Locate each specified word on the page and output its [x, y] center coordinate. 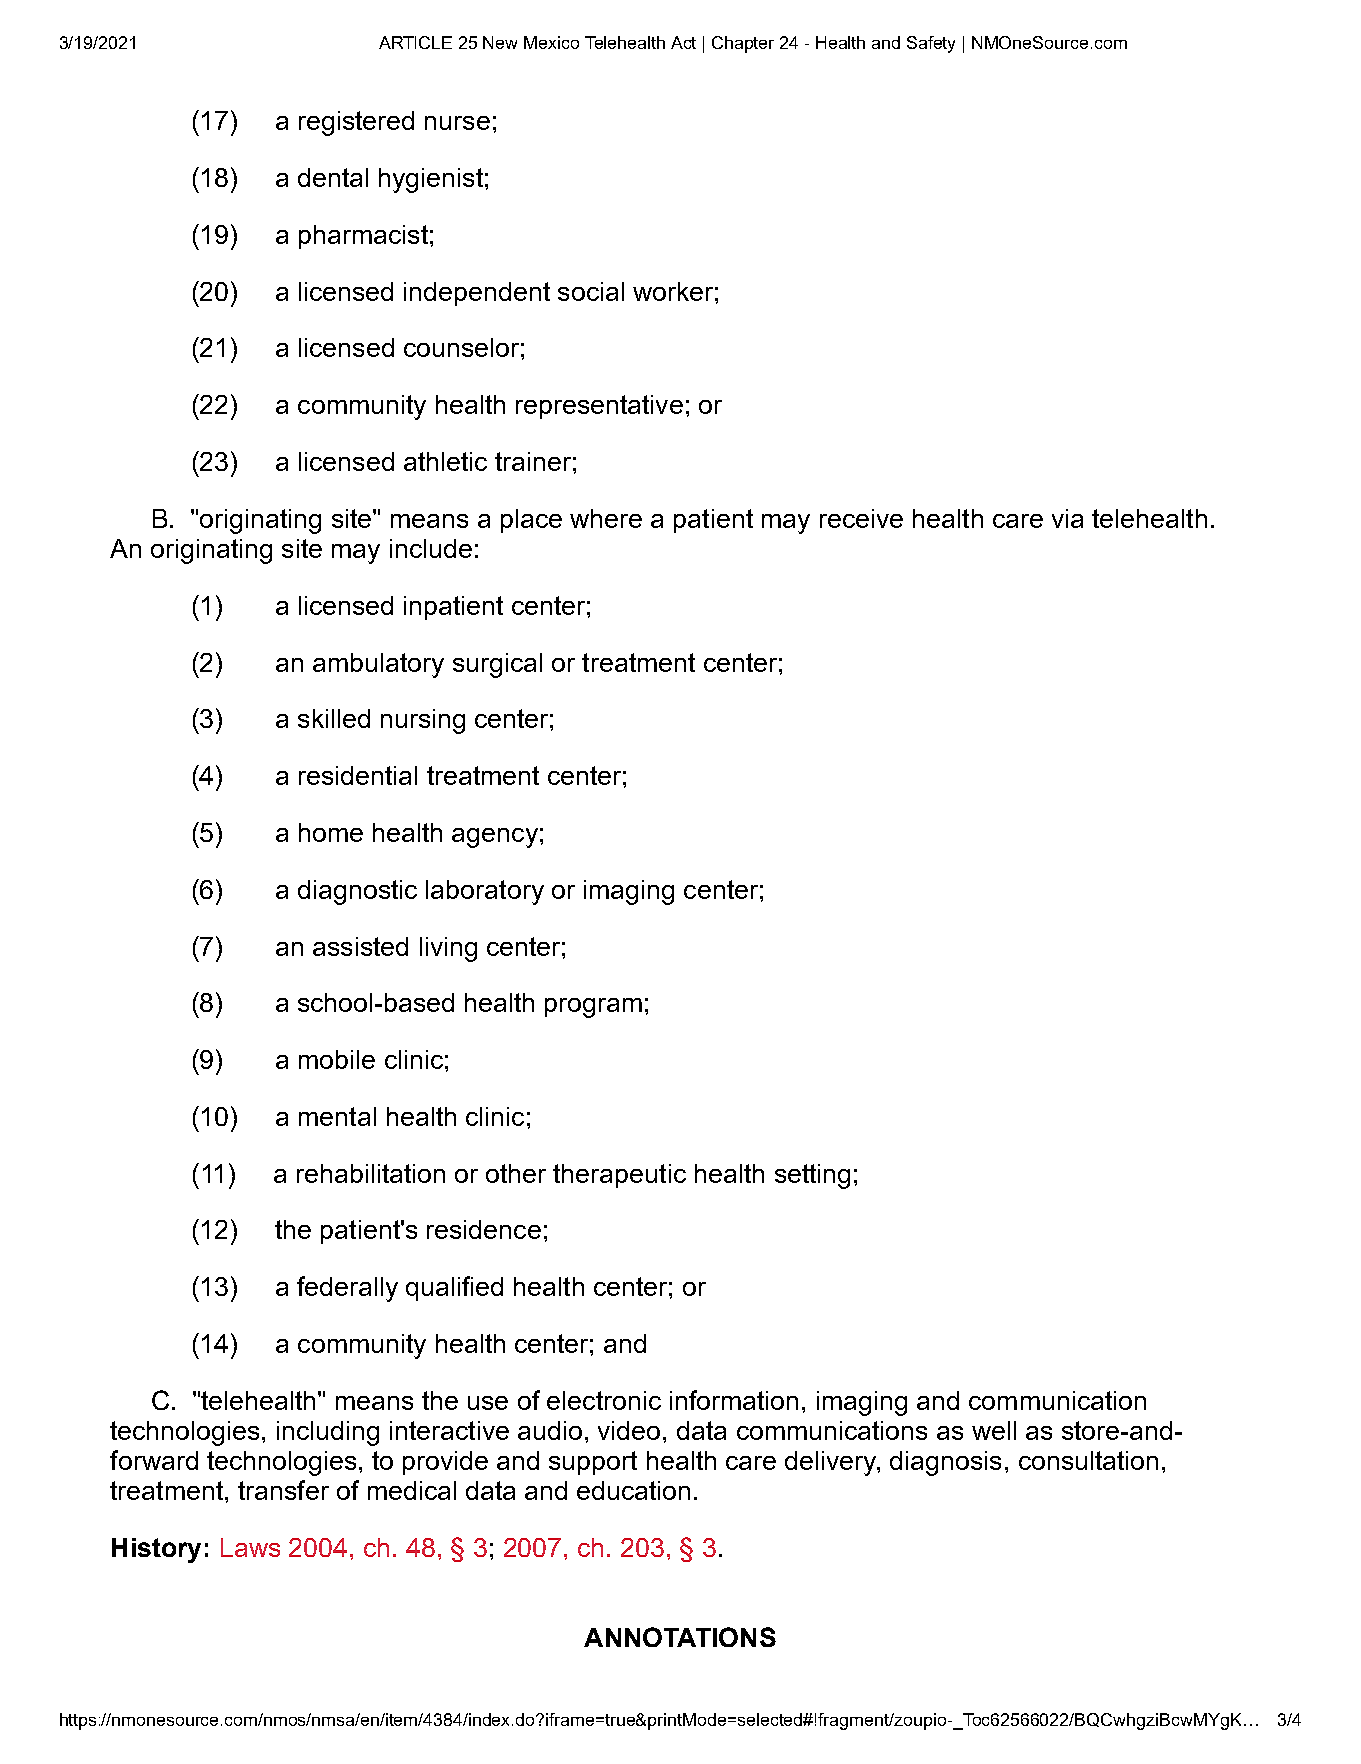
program [593, 1008]
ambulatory [378, 665]
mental [337, 1116]
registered [356, 123]
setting [812, 1176]
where [606, 518]
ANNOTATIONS [680, 1637]
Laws [250, 1547]
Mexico [551, 42]
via [1067, 518]
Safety [931, 44]
